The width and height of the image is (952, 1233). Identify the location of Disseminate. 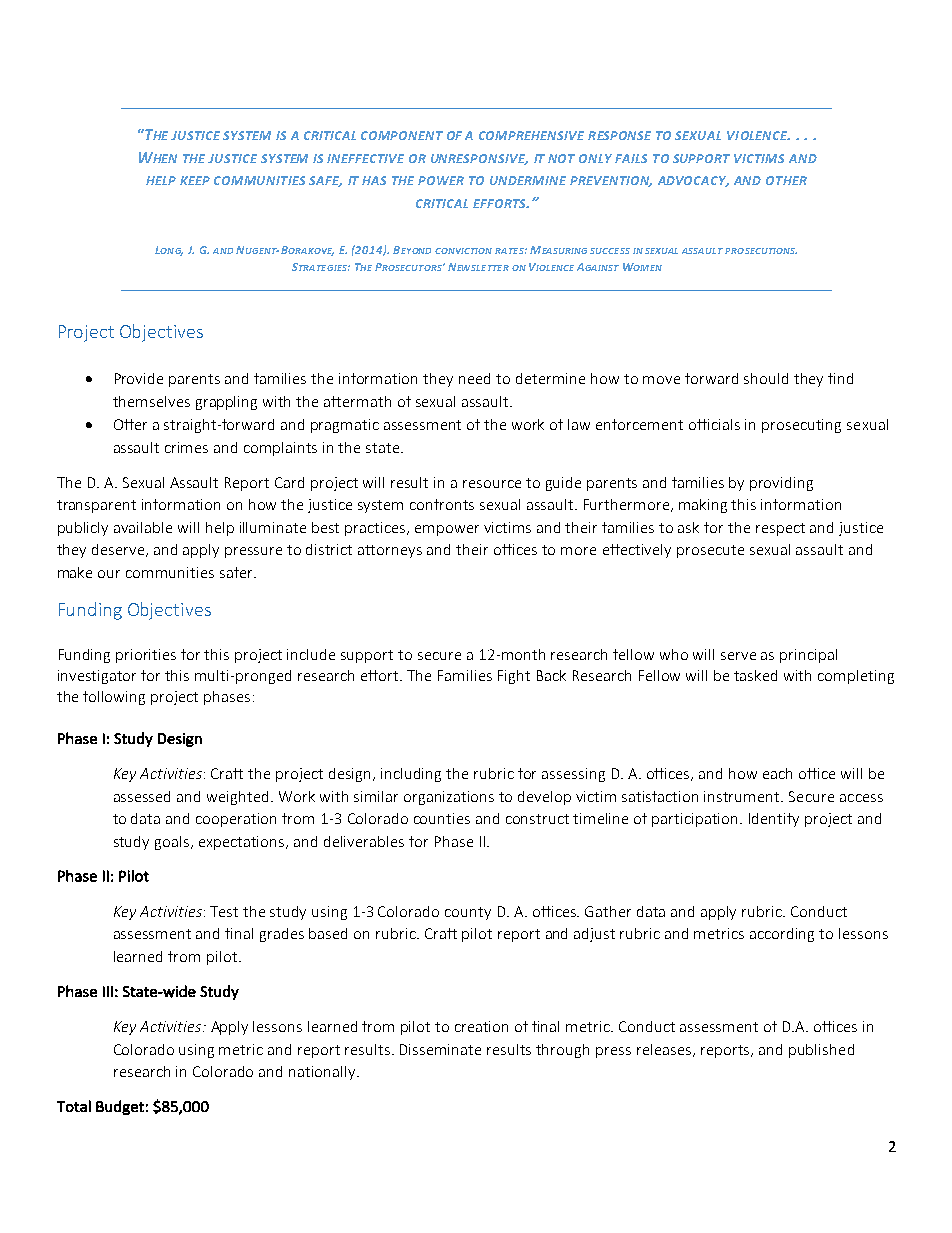
(440, 1049).
